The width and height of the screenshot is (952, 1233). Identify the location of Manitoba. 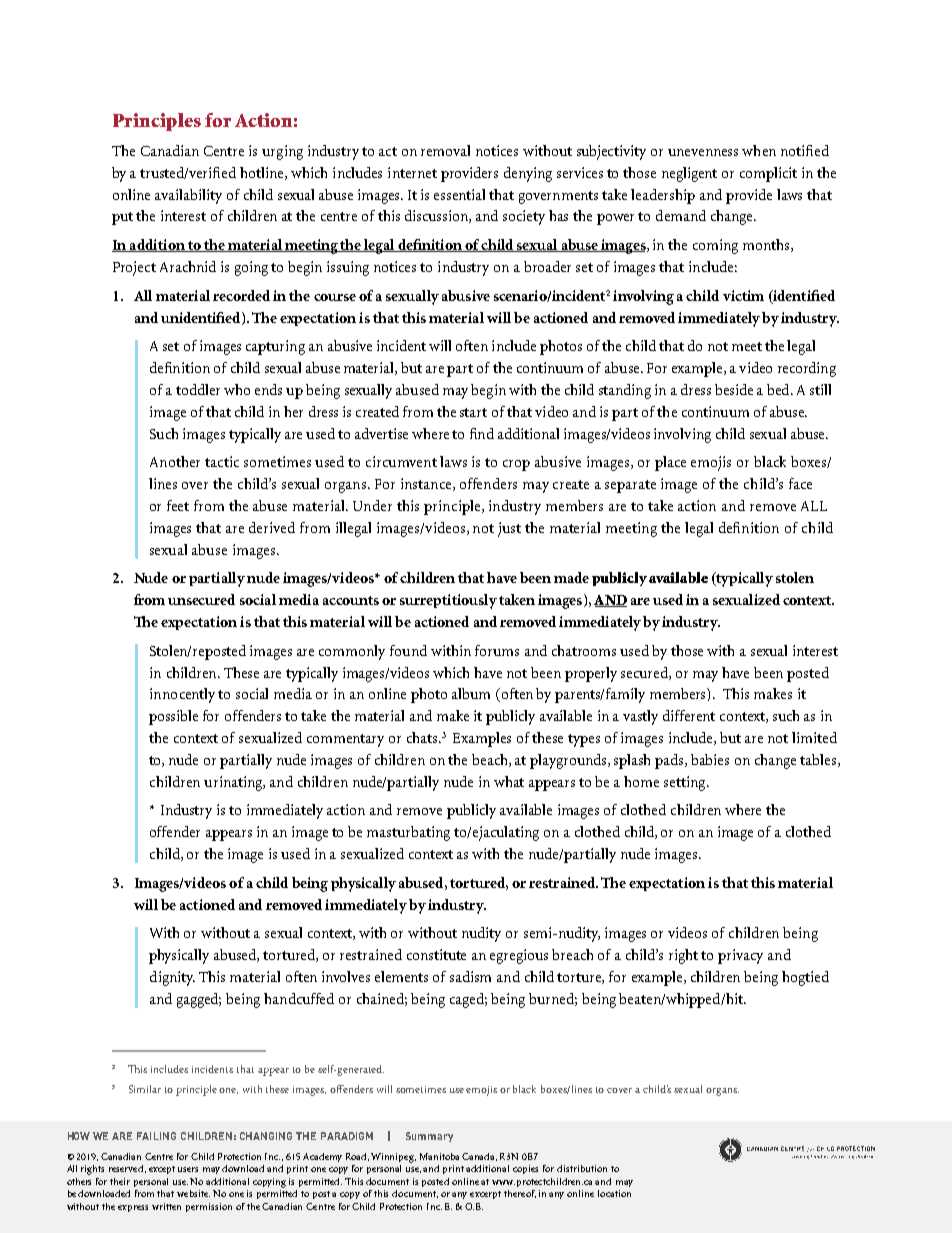
(439, 1156).
